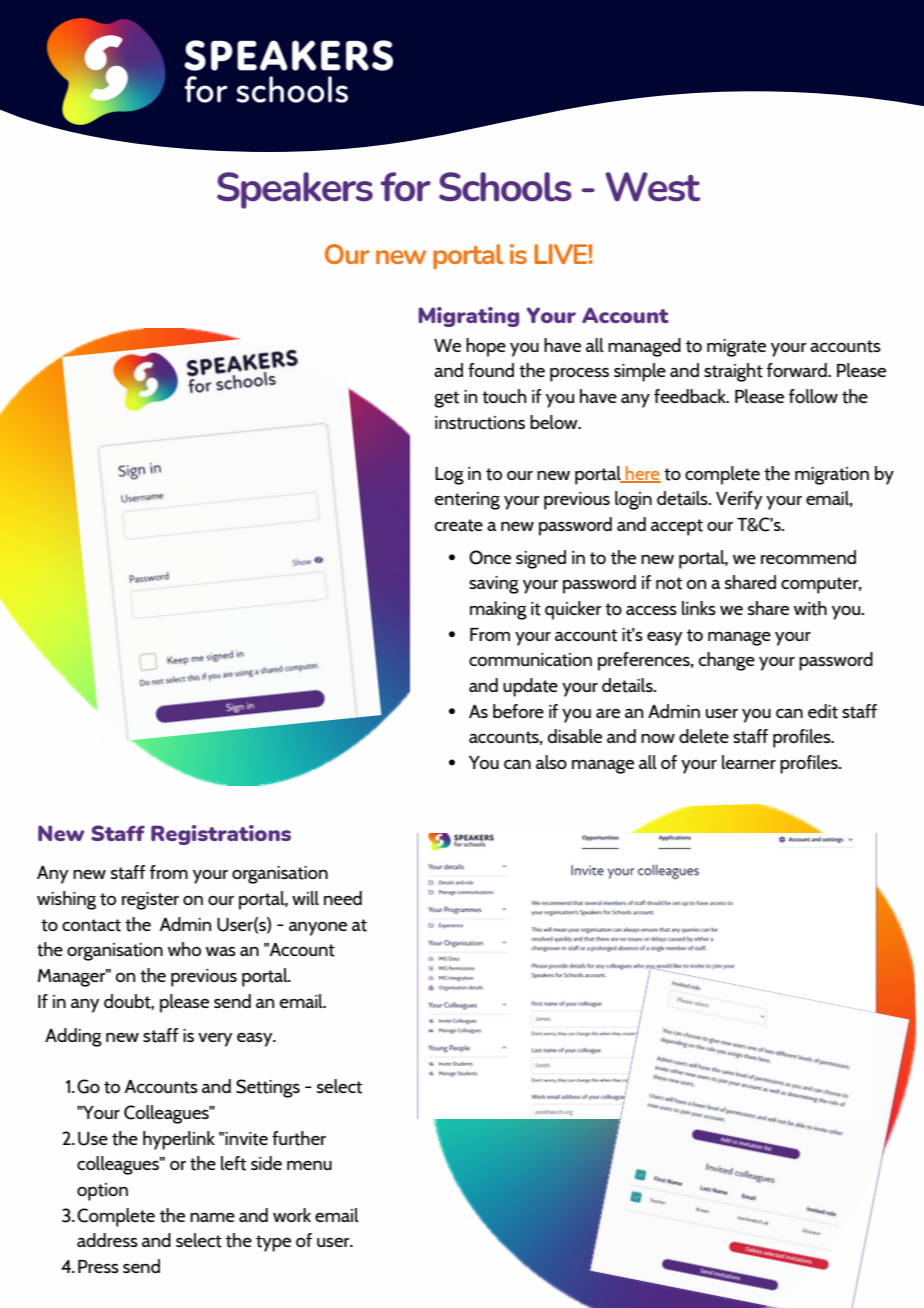  Describe the element at coordinates (150, 901) in the screenshot. I see `register` at that location.
